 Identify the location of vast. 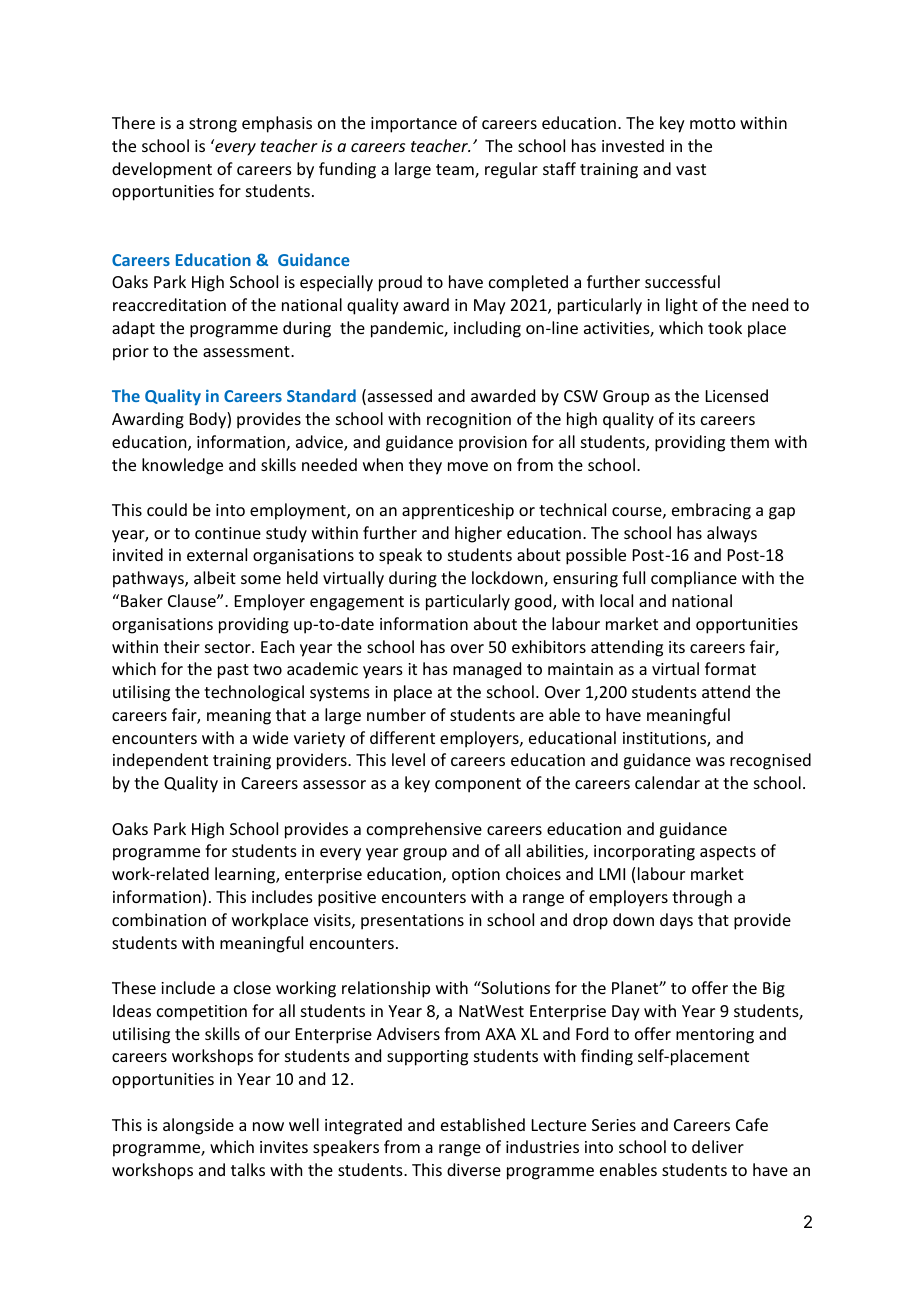
(691, 169).
